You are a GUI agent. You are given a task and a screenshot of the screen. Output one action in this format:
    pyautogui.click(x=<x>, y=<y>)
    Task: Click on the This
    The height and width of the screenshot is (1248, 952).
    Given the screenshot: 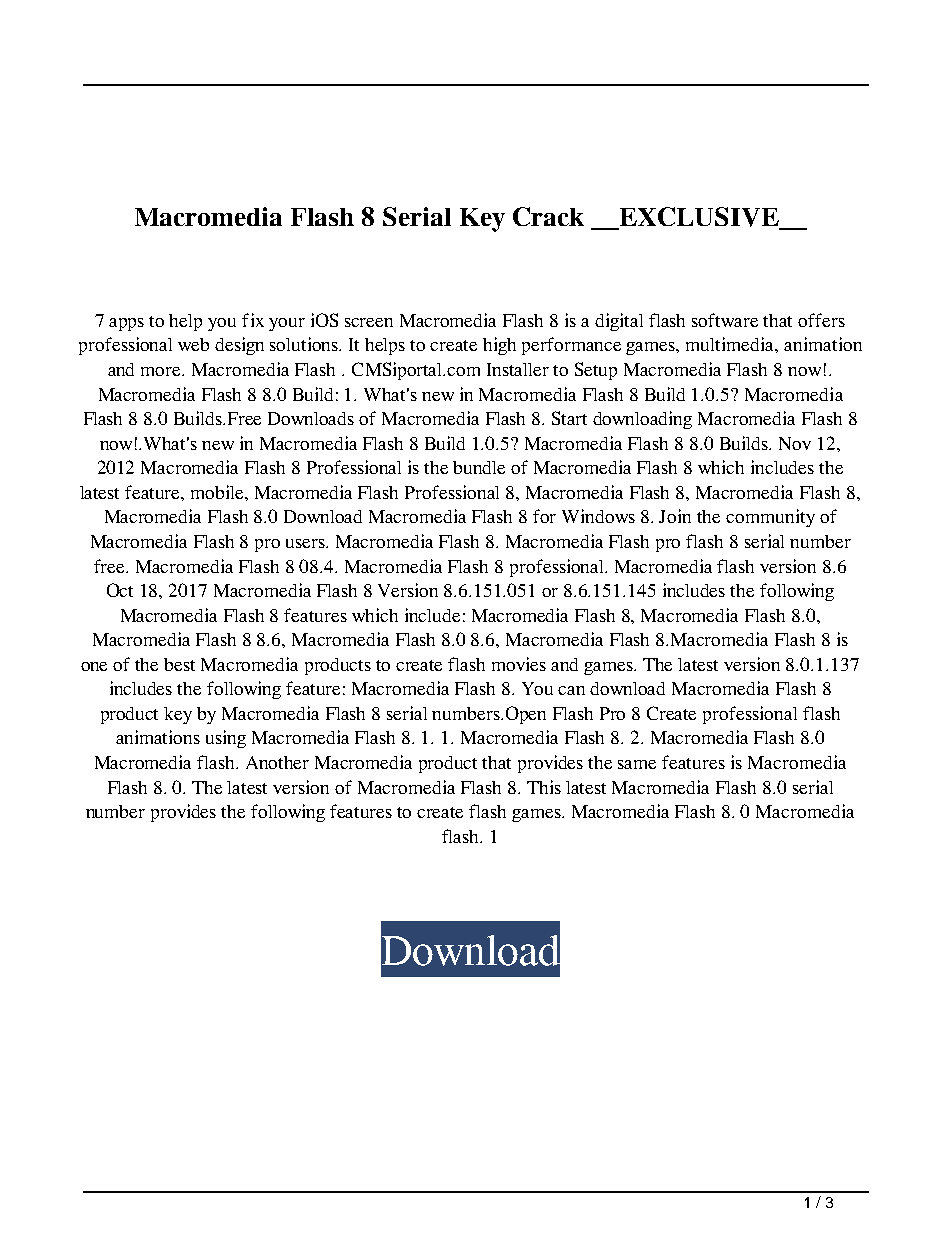 What is the action you would take?
    pyautogui.click(x=544, y=787)
